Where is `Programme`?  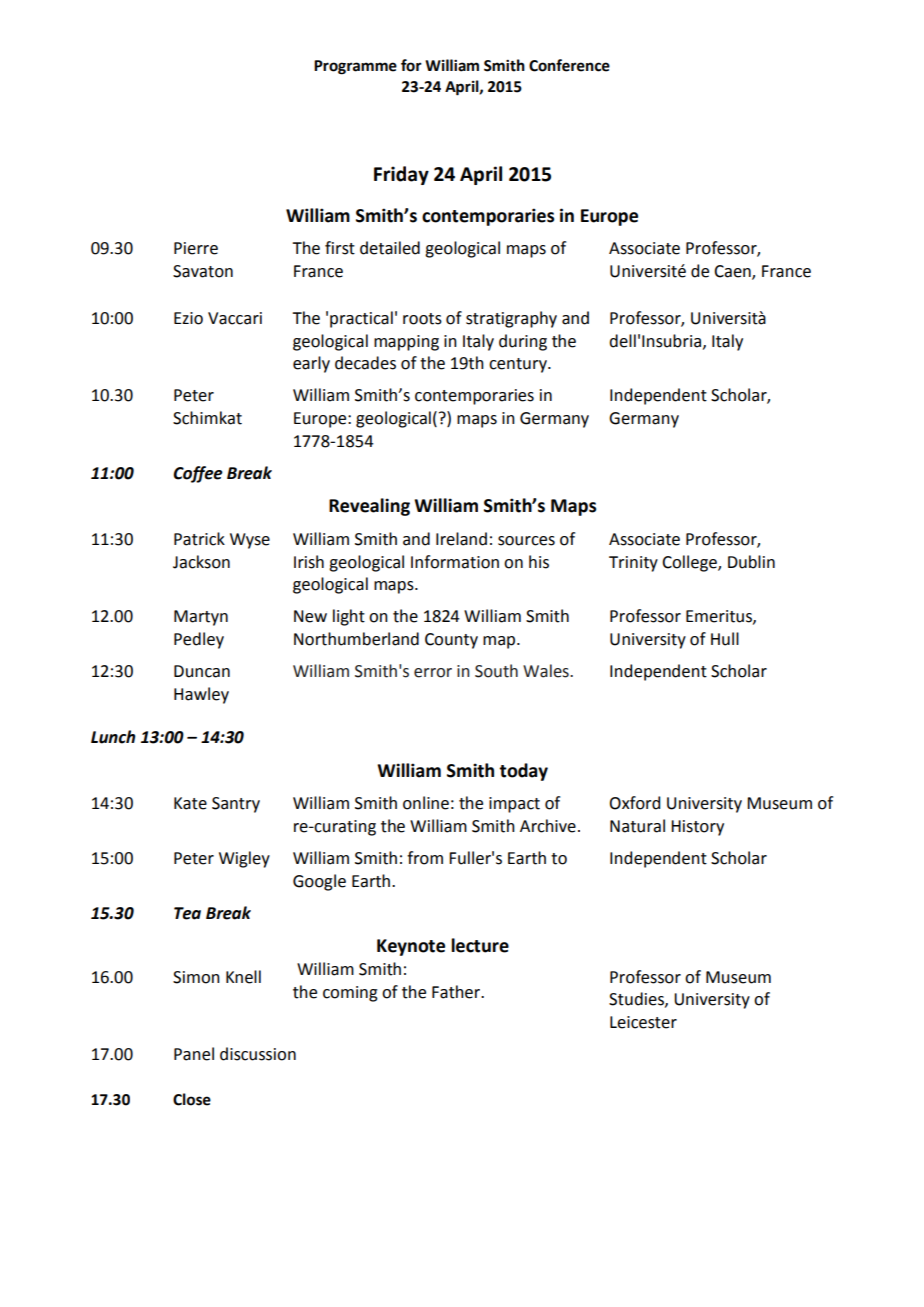
Programme is located at coordinates (355, 67).
